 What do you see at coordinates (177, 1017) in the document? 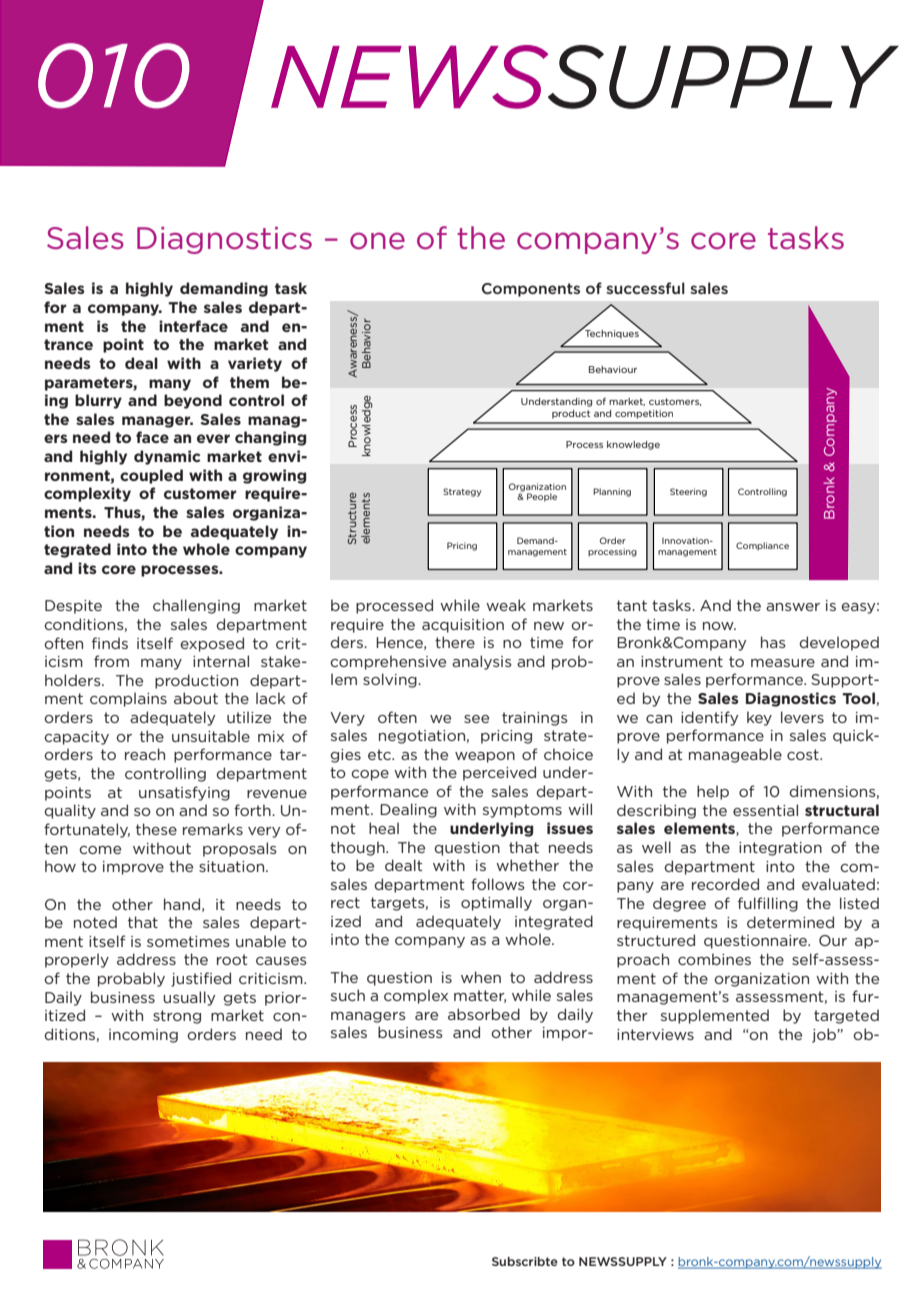
I see `strong` at bounding box center [177, 1017].
